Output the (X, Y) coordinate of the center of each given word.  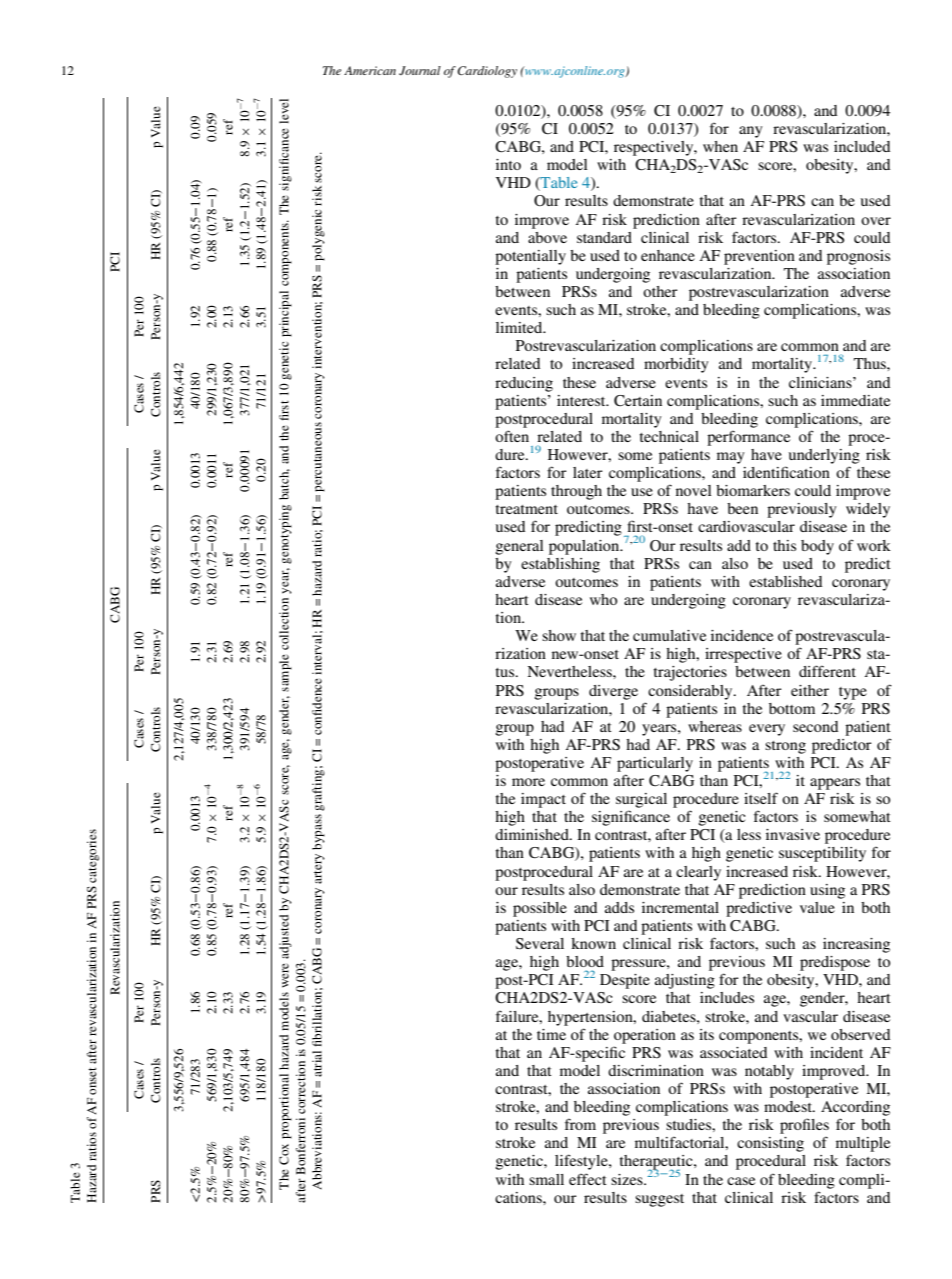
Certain (638, 401)
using (827, 891)
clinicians (821, 382)
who (603, 599)
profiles (804, 1126)
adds (619, 907)
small (546, 1179)
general (520, 547)
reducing (524, 384)
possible (540, 909)
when (720, 146)
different (827, 671)
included (862, 146)
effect (588, 1179)
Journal (420, 70)
